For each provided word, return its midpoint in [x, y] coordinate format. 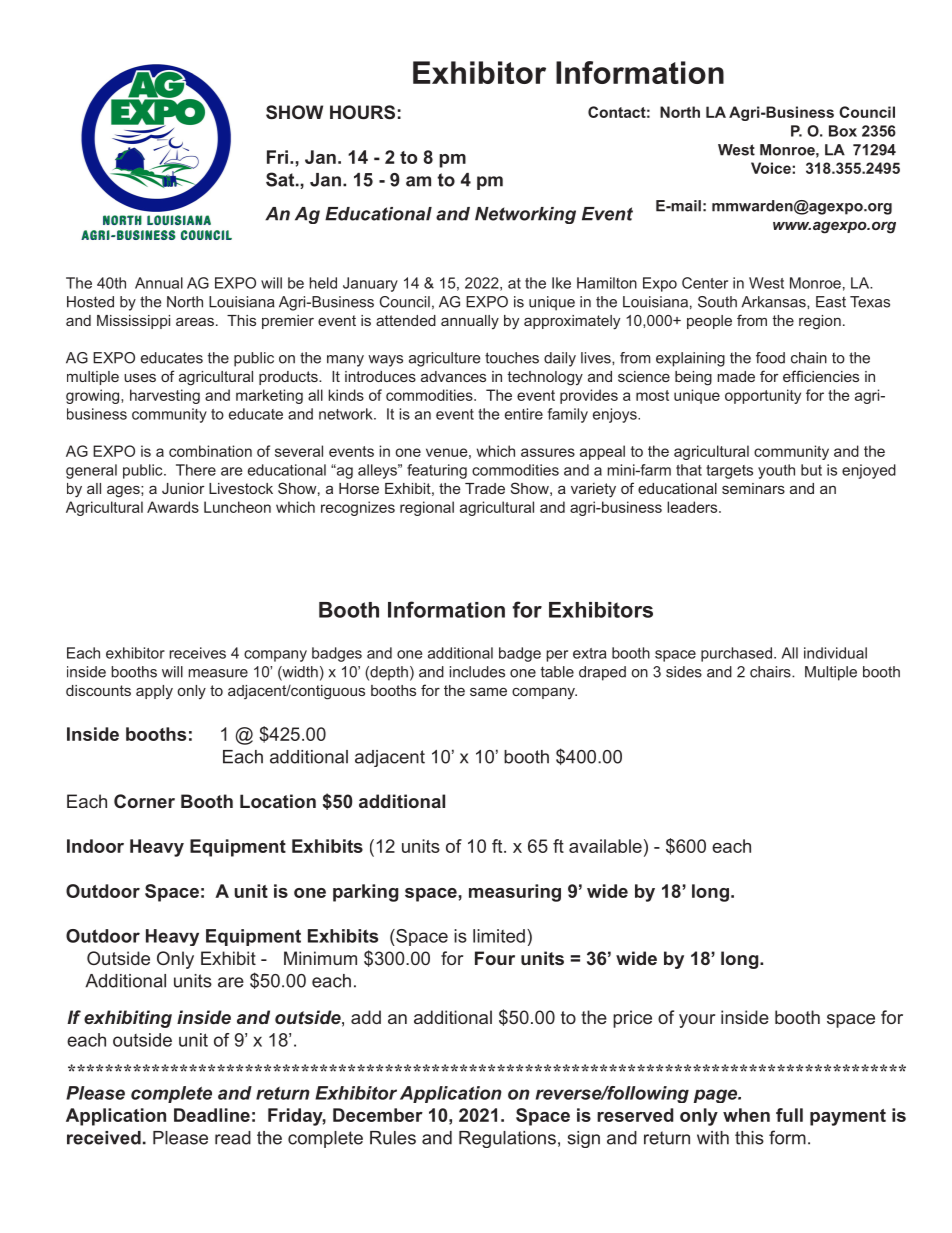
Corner [144, 801]
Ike [561, 283]
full [789, 1115]
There [196, 470]
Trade [485, 488]
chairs [771, 672]
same [488, 691]
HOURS [362, 112]
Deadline [212, 1115]
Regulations [507, 1139]
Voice [772, 168]
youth [776, 471]
